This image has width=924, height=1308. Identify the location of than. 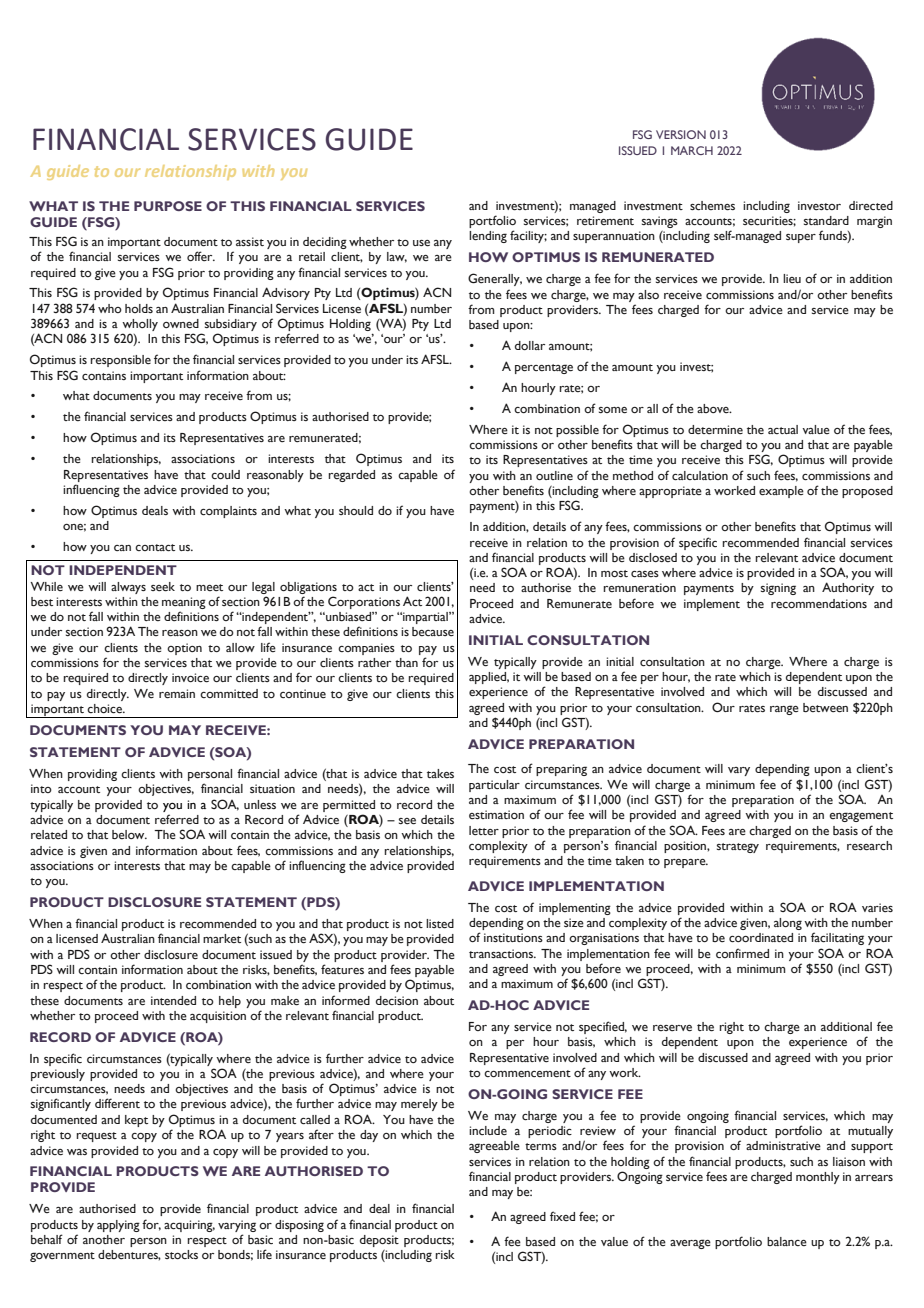
(406, 662).
